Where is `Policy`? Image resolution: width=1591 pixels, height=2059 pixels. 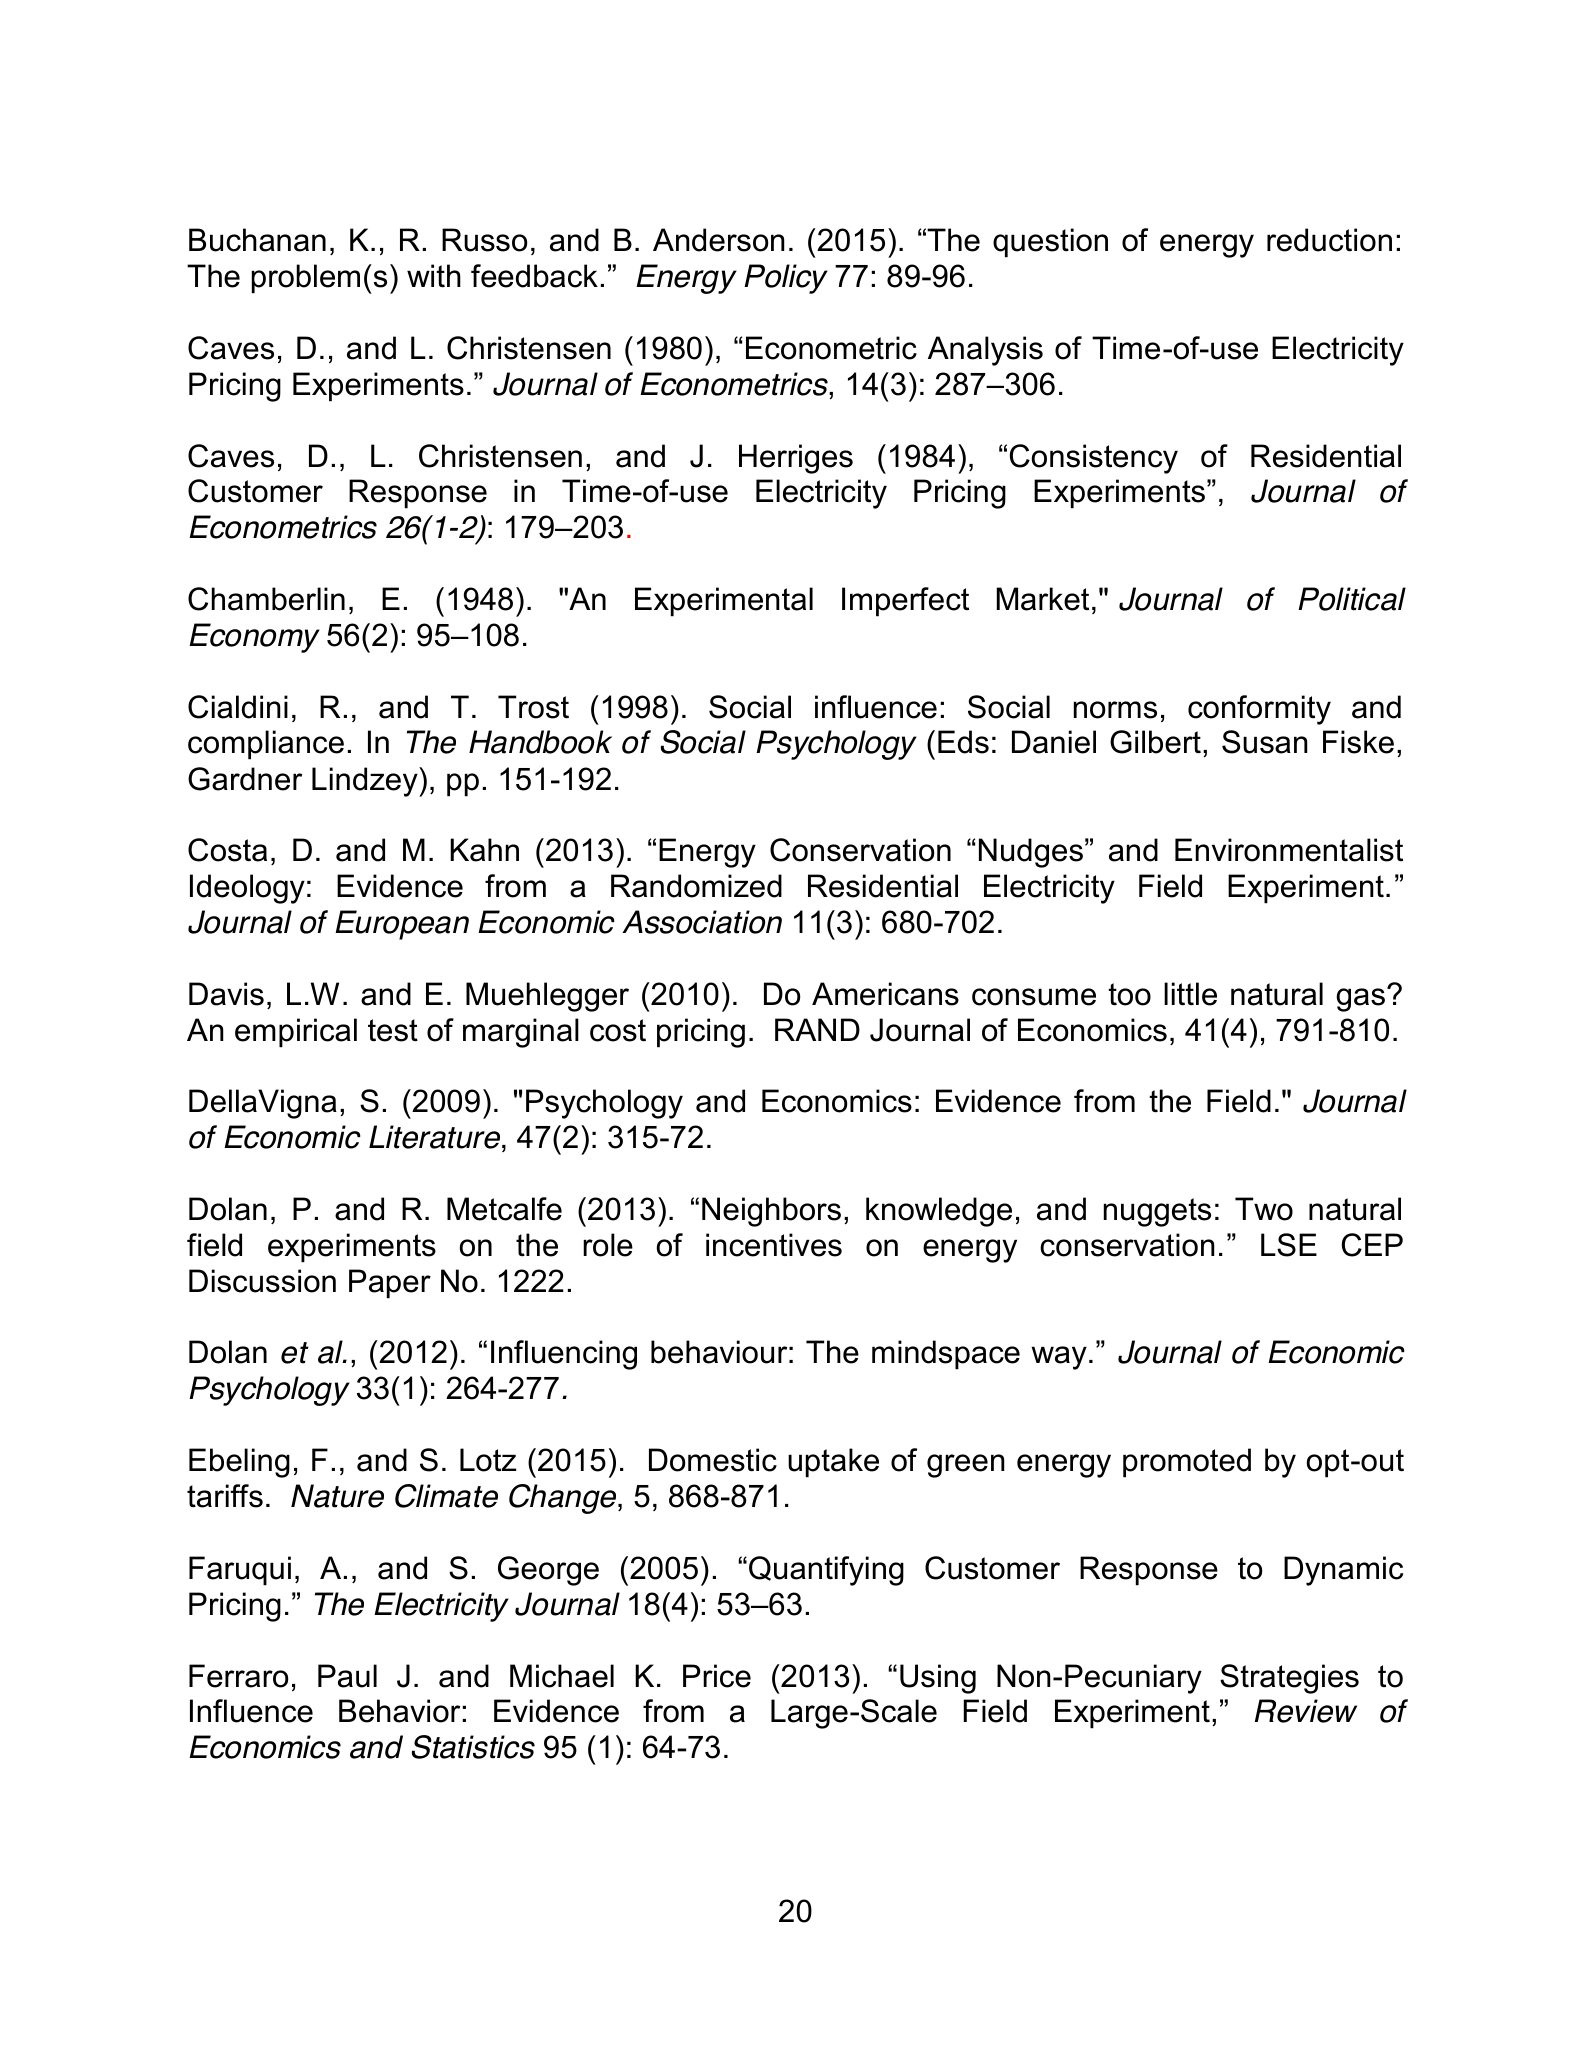
Policy is located at coordinates (786, 279).
